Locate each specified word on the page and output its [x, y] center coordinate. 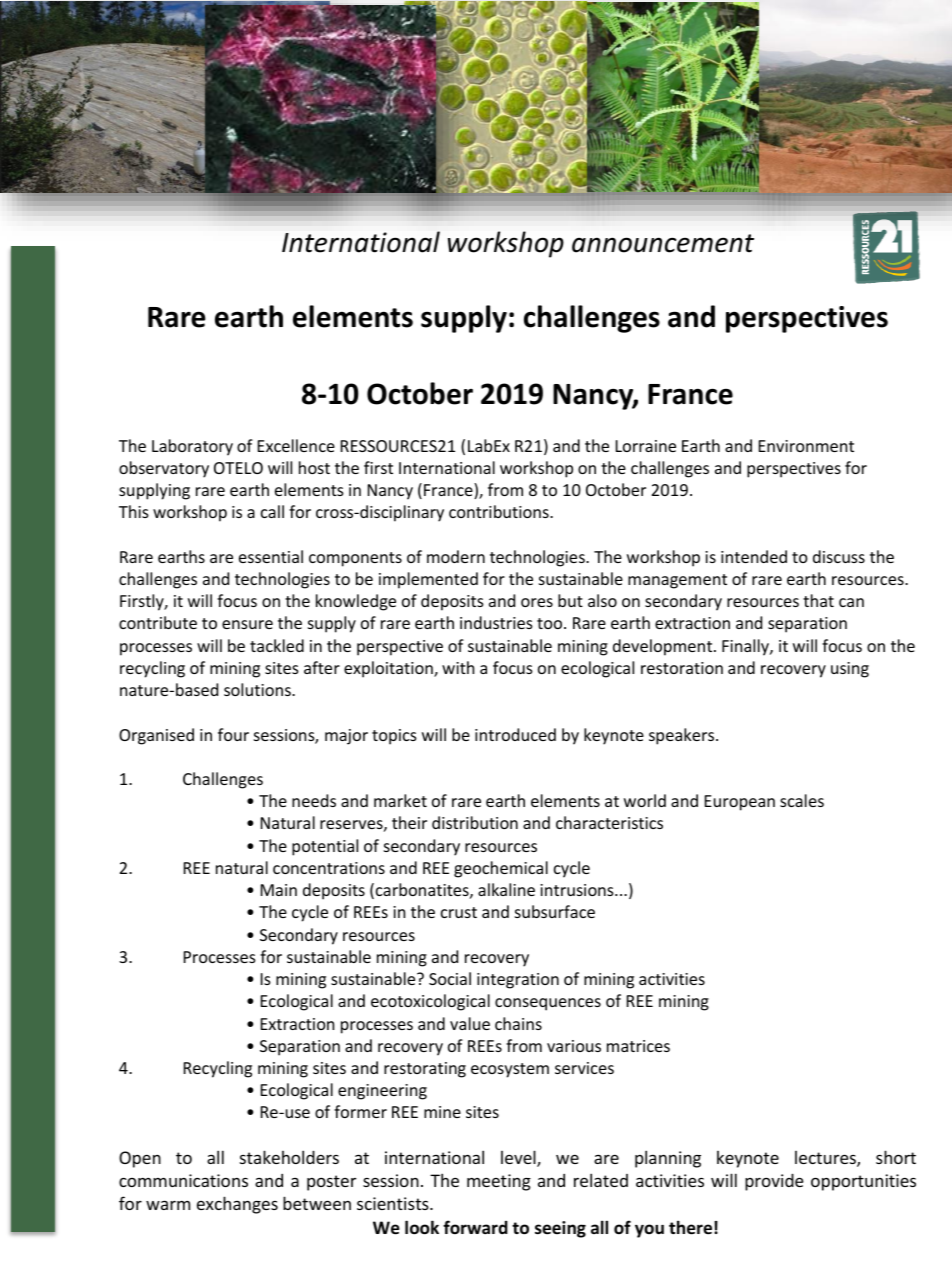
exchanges [237, 1205]
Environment [806, 446]
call [272, 511]
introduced [515, 734]
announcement [663, 243]
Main [279, 890]
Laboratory [192, 447]
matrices [638, 1046]
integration [518, 981]
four [233, 734]
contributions [500, 511]
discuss [839, 556]
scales [802, 800]
